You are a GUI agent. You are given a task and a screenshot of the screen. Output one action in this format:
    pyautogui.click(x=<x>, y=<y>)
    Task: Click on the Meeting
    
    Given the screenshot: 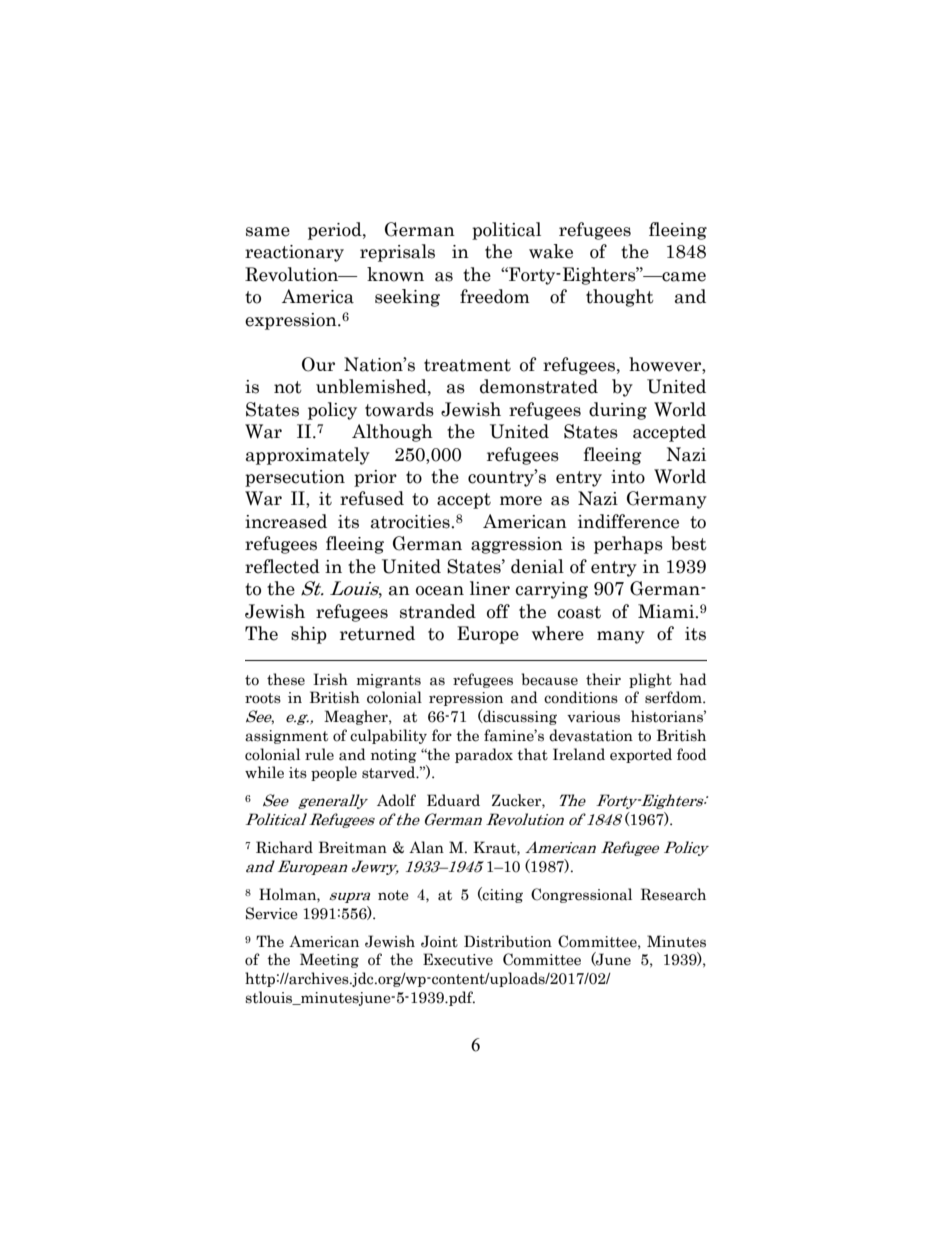 What is the action you would take?
    pyautogui.click(x=329, y=960)
